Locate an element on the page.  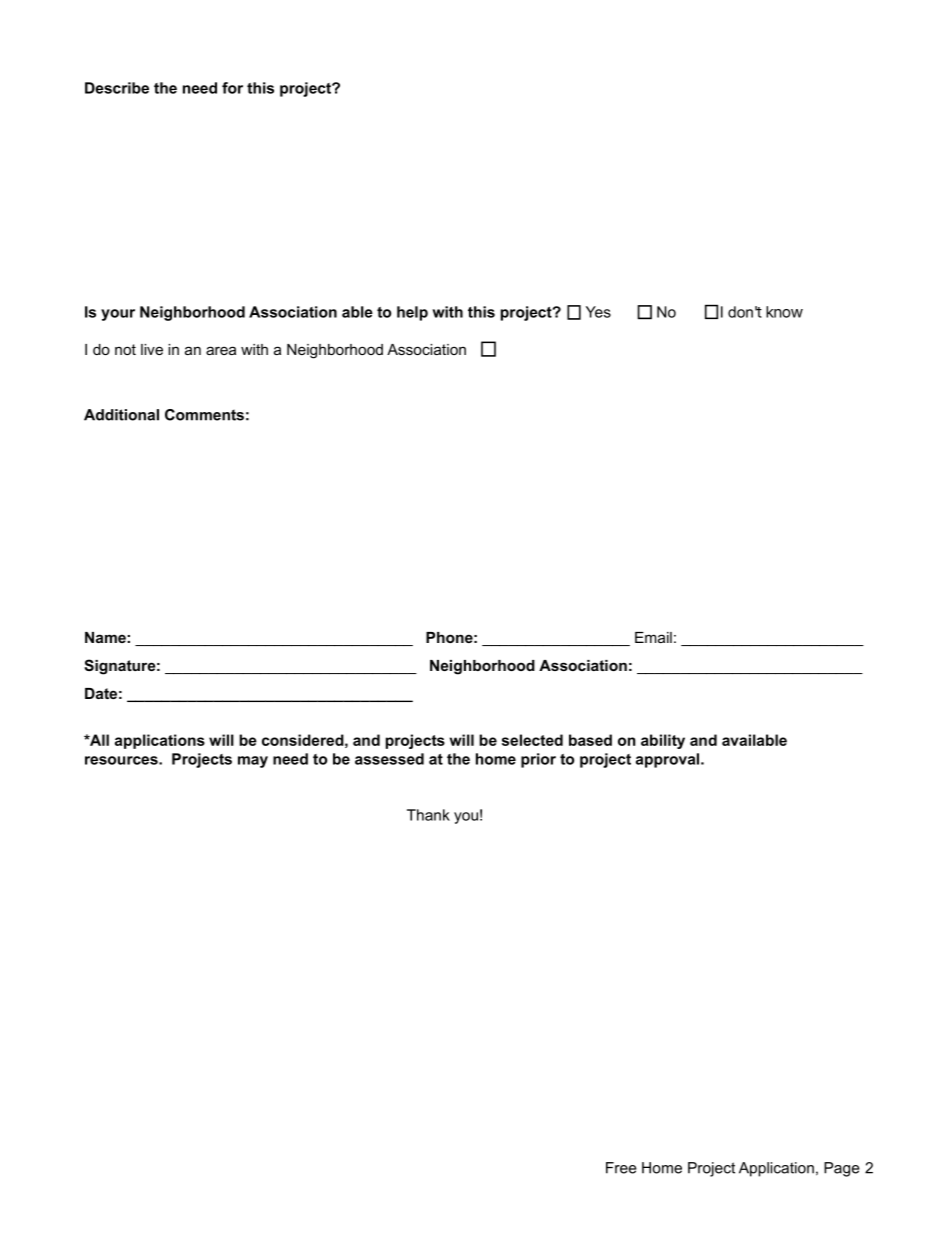
Page is located at coordinates (842, 1169).
